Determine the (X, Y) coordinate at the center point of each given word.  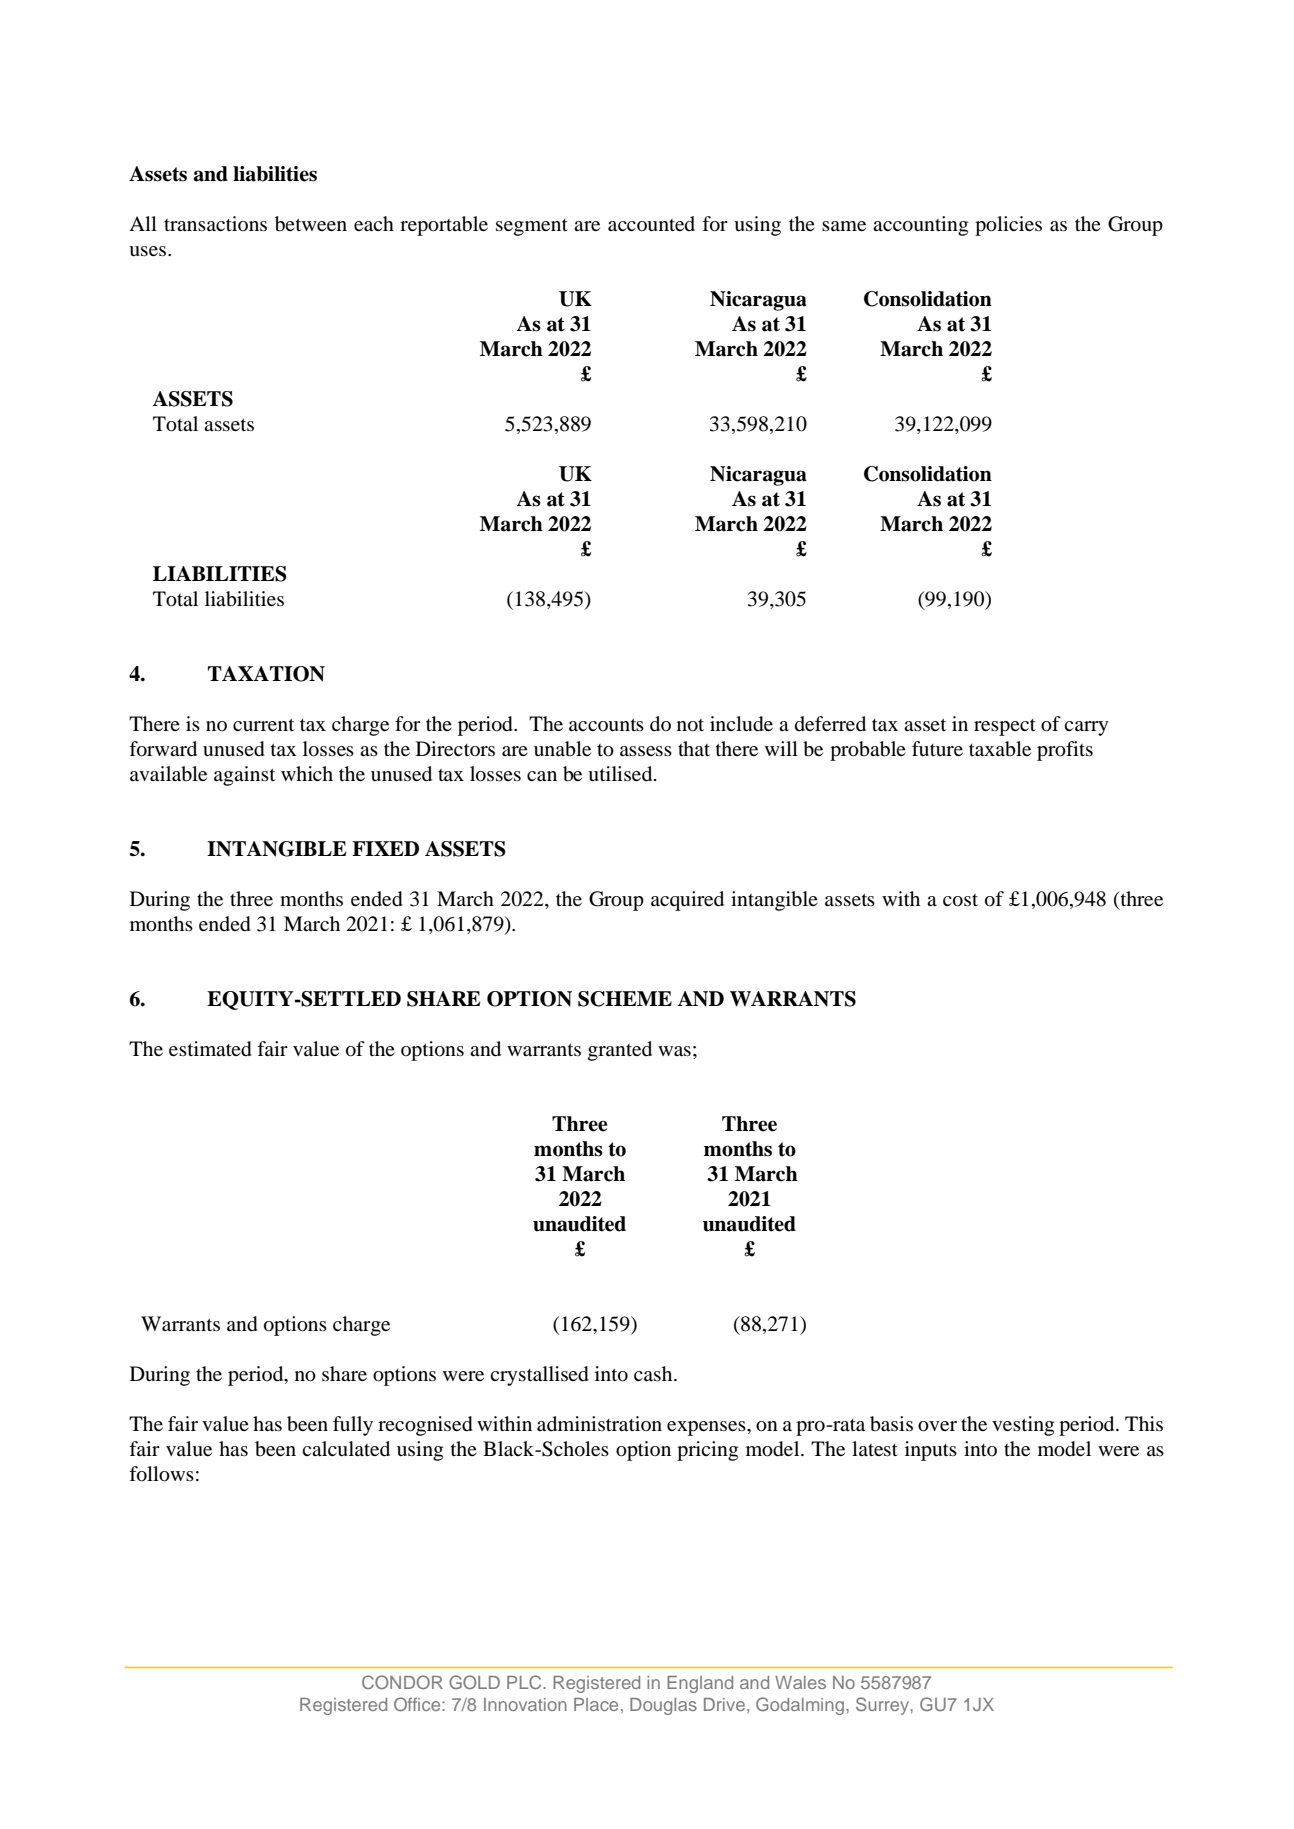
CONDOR (402, 1682)
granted (620, 1051)
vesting (1023, 1426)
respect (1005, 727)
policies (1008, 226)
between (311, 224)
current (263, 724)
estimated (210, 1049)
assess (646, 751)
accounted (651, 224)
